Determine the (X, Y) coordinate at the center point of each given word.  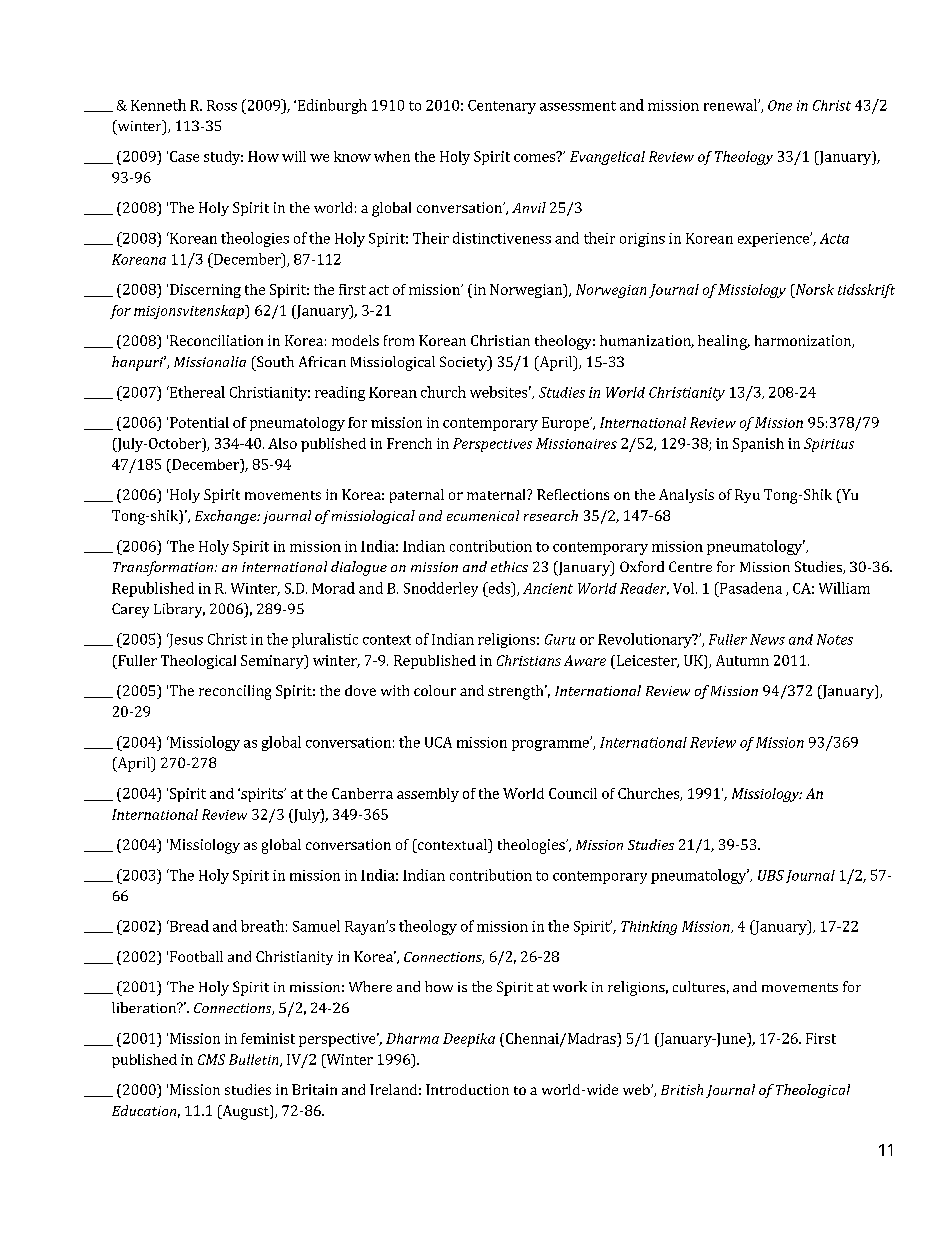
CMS (211, 1059)
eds (499, 588)
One (780, 105)
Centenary (502, 107)
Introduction (467, 1089)
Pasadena (750, 588)
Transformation (164, 568)
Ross (222, 105)
